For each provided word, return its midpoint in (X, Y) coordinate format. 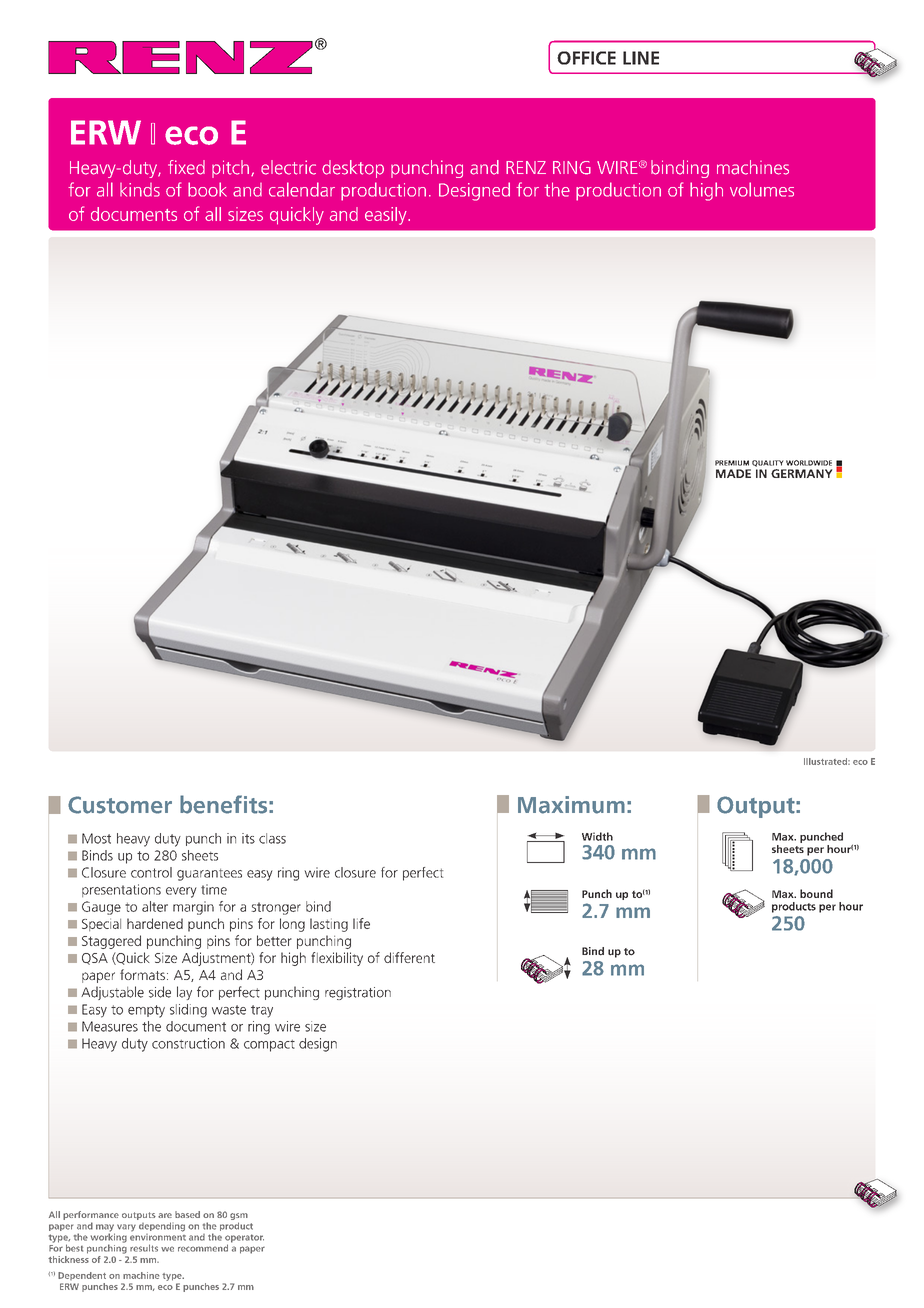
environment (158, 1236)
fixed (186, 167)
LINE (641, 58)
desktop (353, 169)
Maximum (571, 805)
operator (244, 1239)
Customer (120, 805)
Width (597, 836)
